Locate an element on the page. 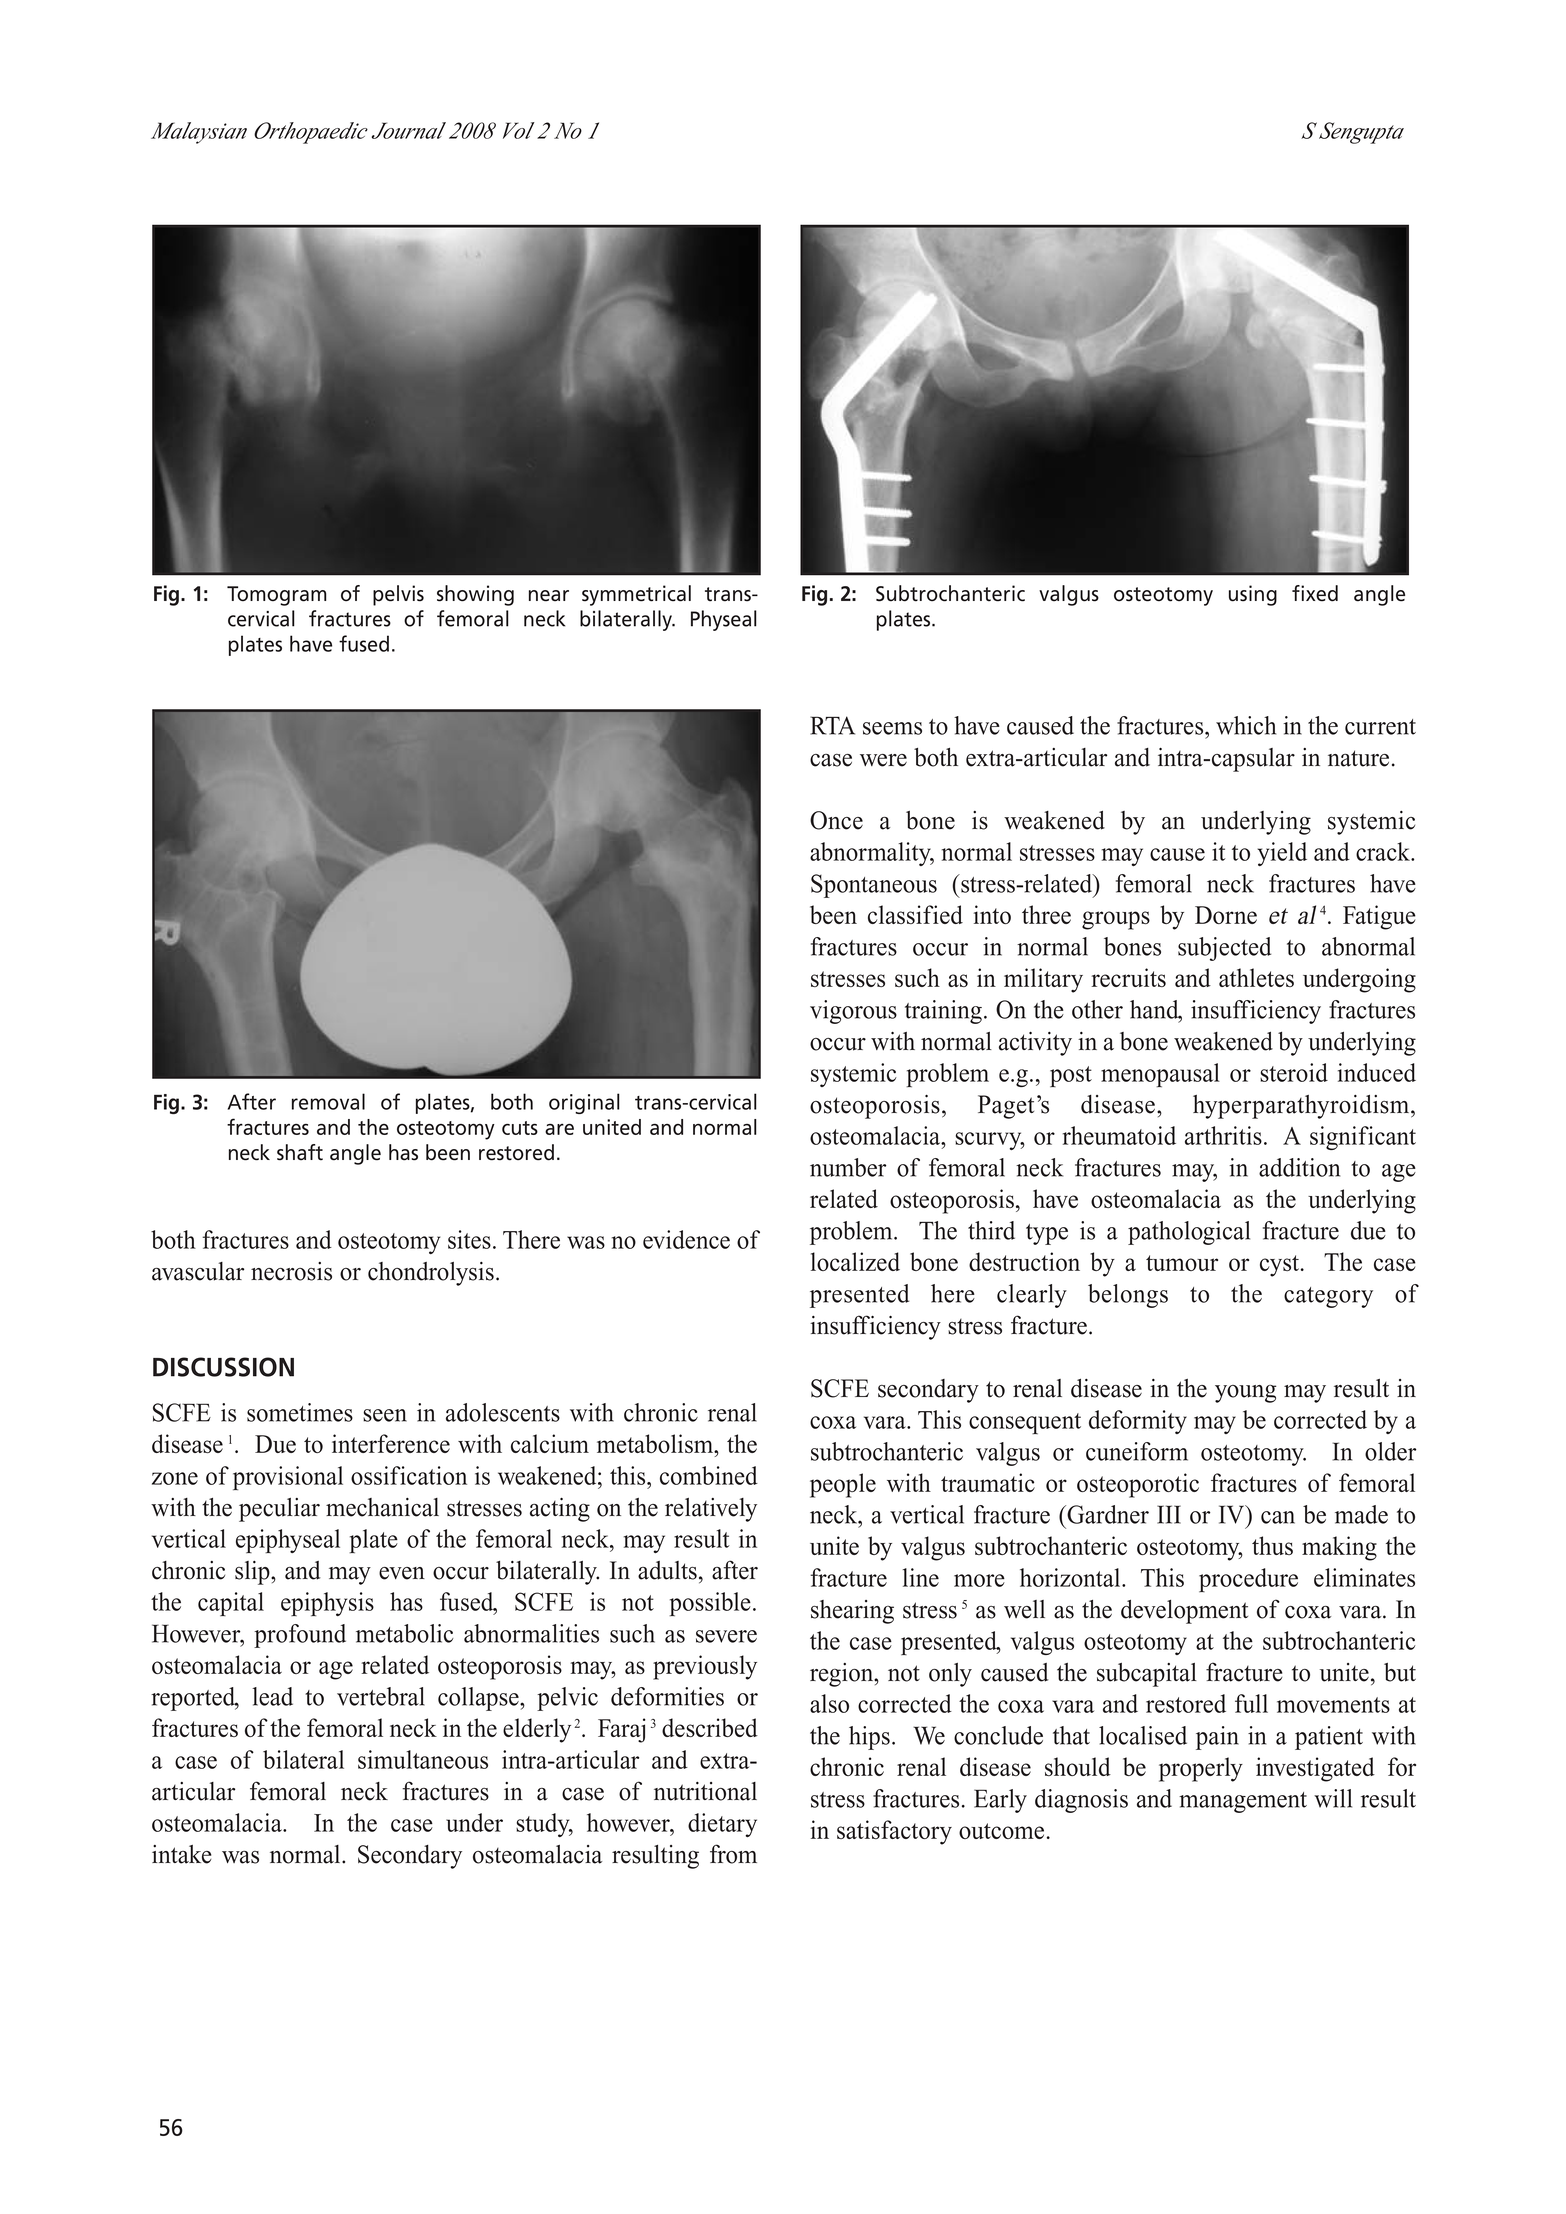  relatively is located at coordinates (711, 1510).
